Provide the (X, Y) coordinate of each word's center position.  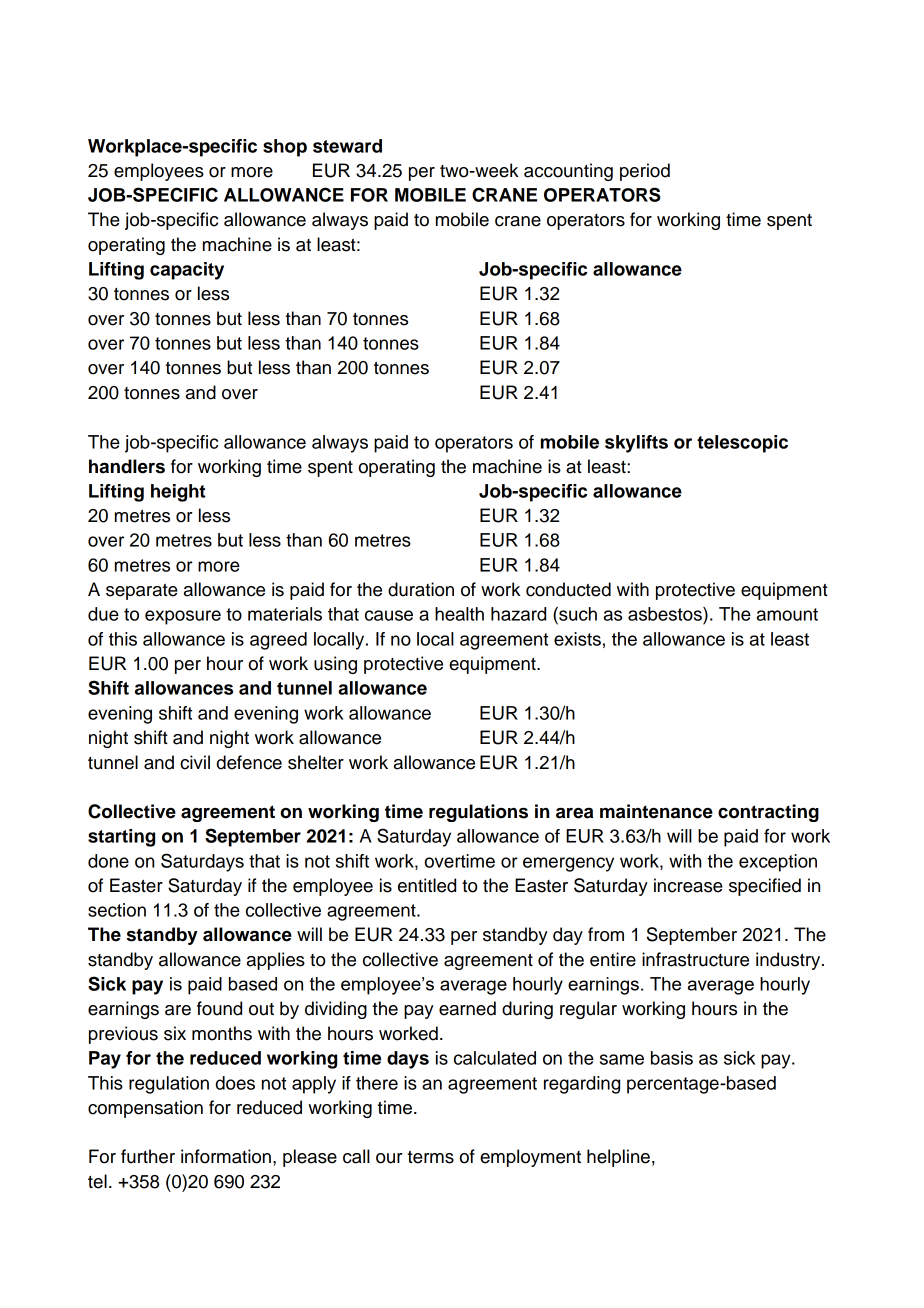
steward (347, 146)
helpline (618, 1158)
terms (430, 1157)
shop (285, 148)
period (645, 172)
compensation (145, 1109)
